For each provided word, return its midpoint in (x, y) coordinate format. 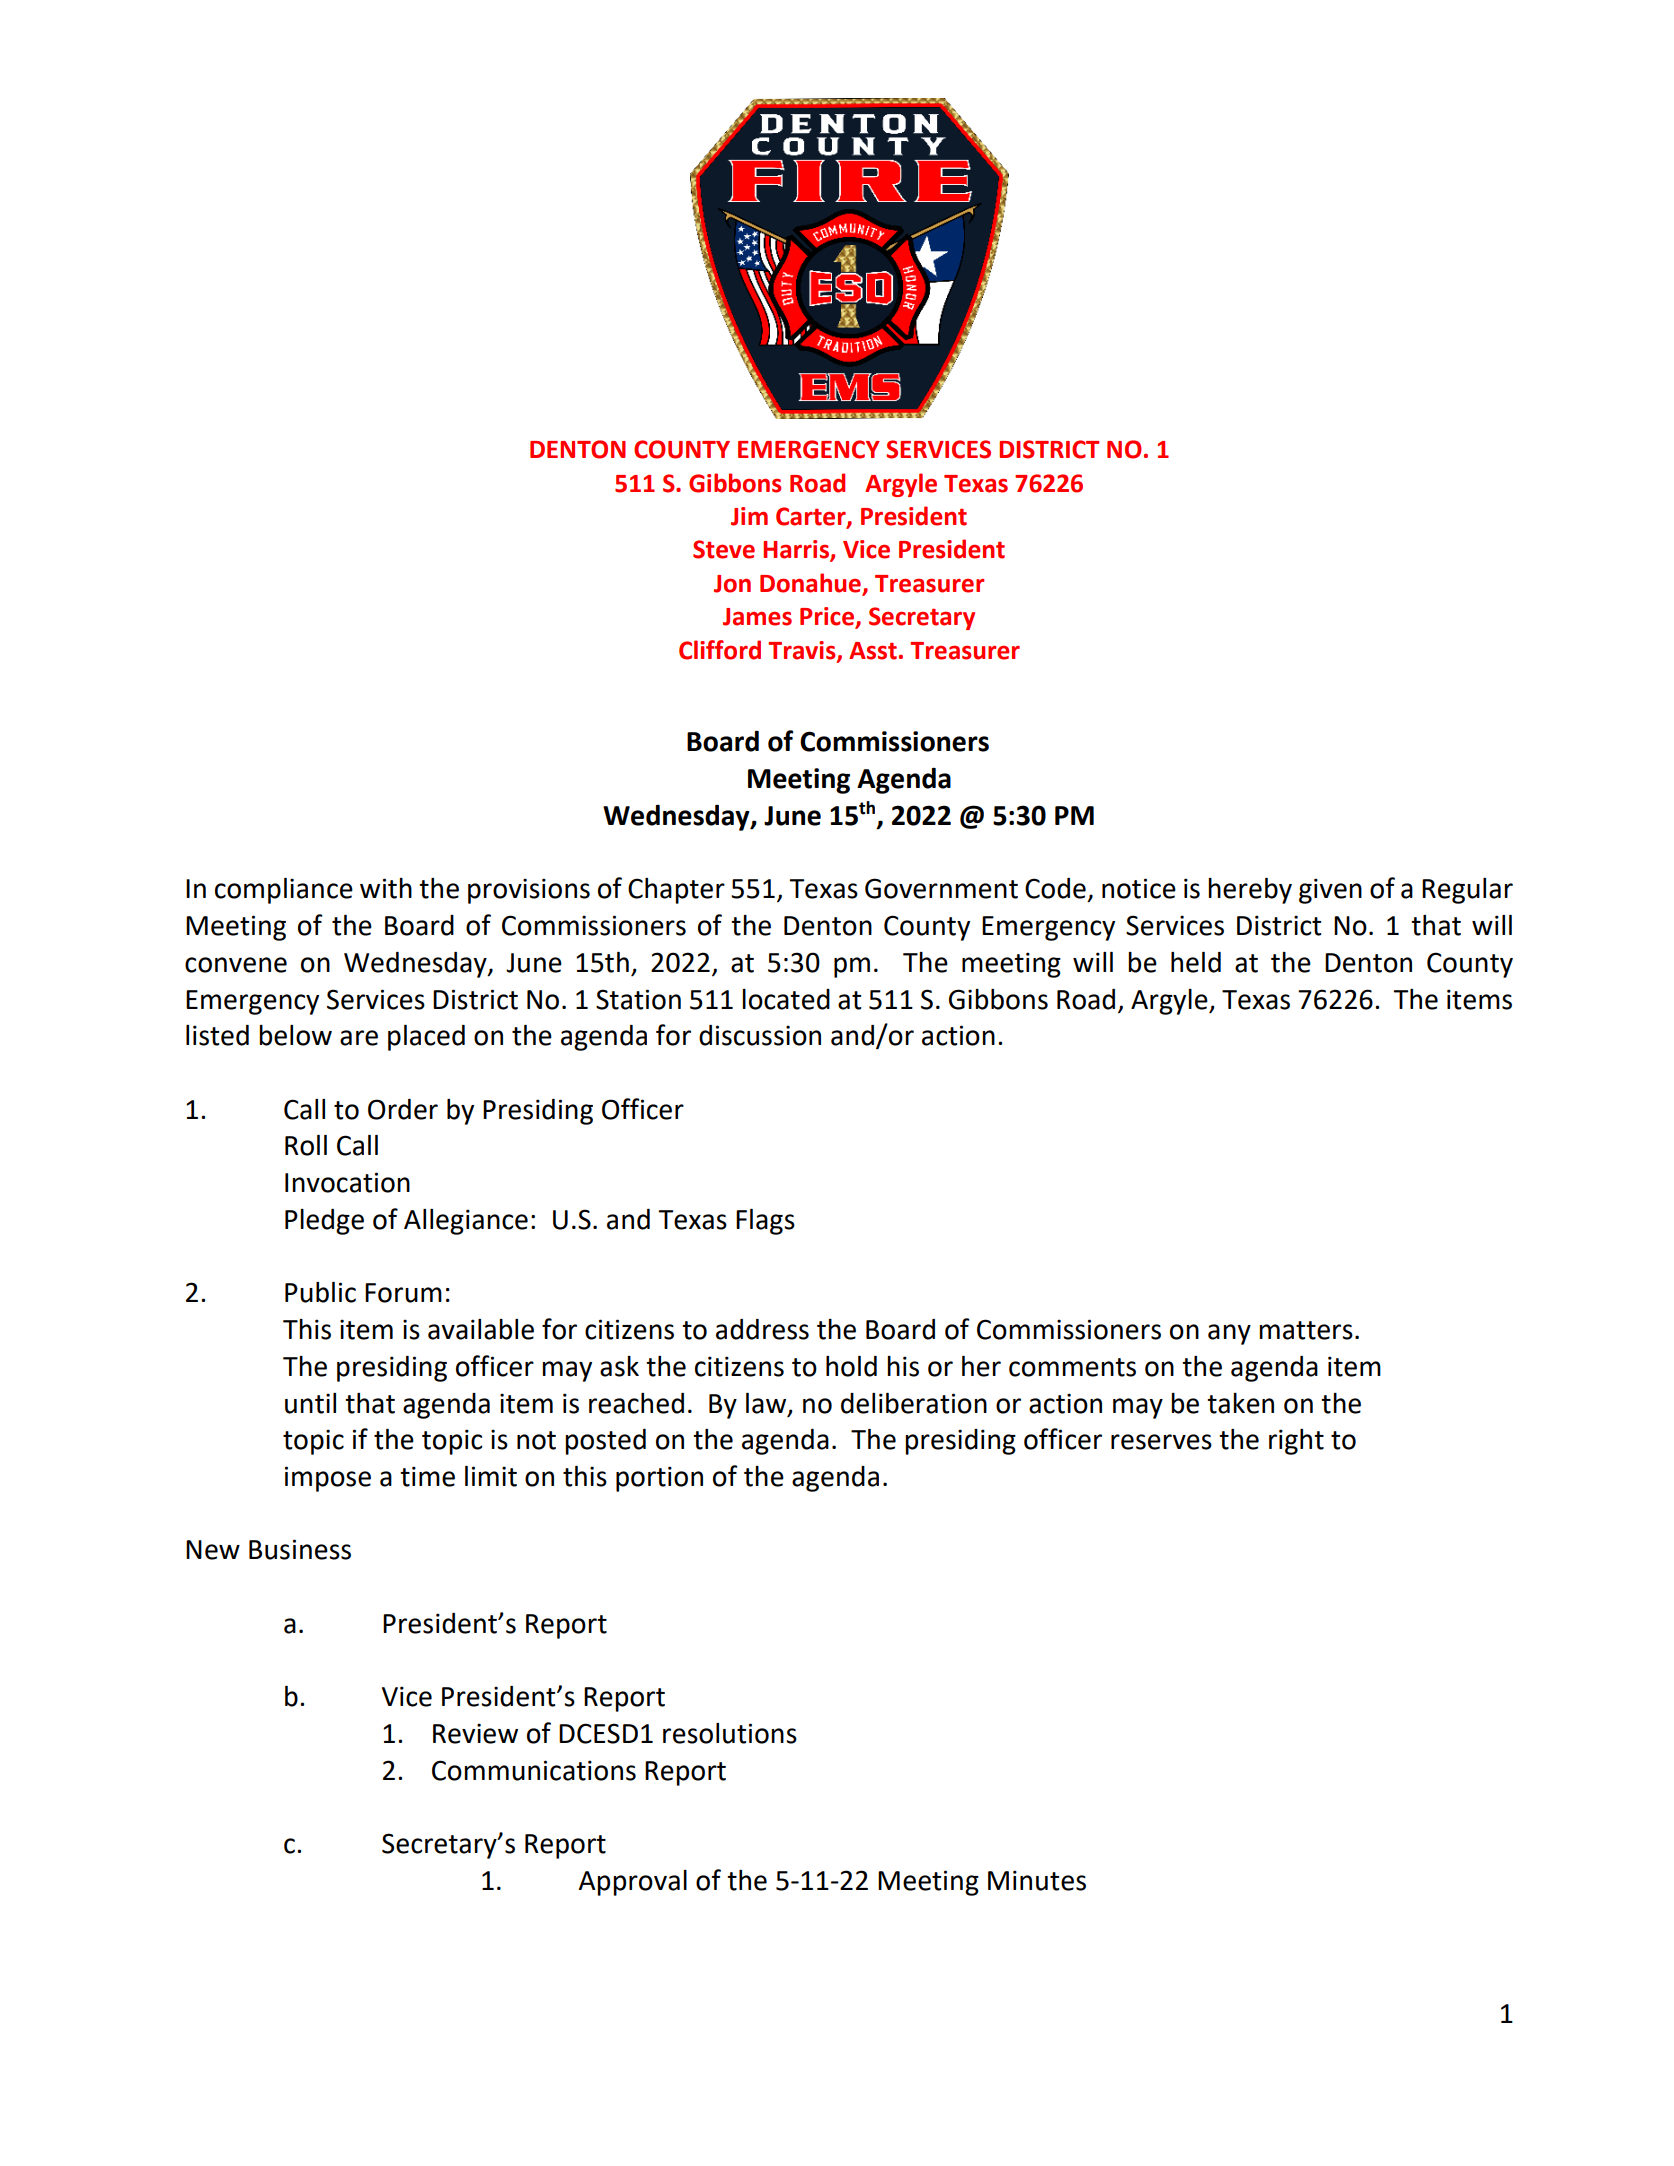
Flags (765, 1222)
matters (1306, 1330)
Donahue (812, 584)
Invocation (347, 1182)
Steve (724, 549)
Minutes (1037, 1880)
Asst (873, 651)
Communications (534, 1770)
